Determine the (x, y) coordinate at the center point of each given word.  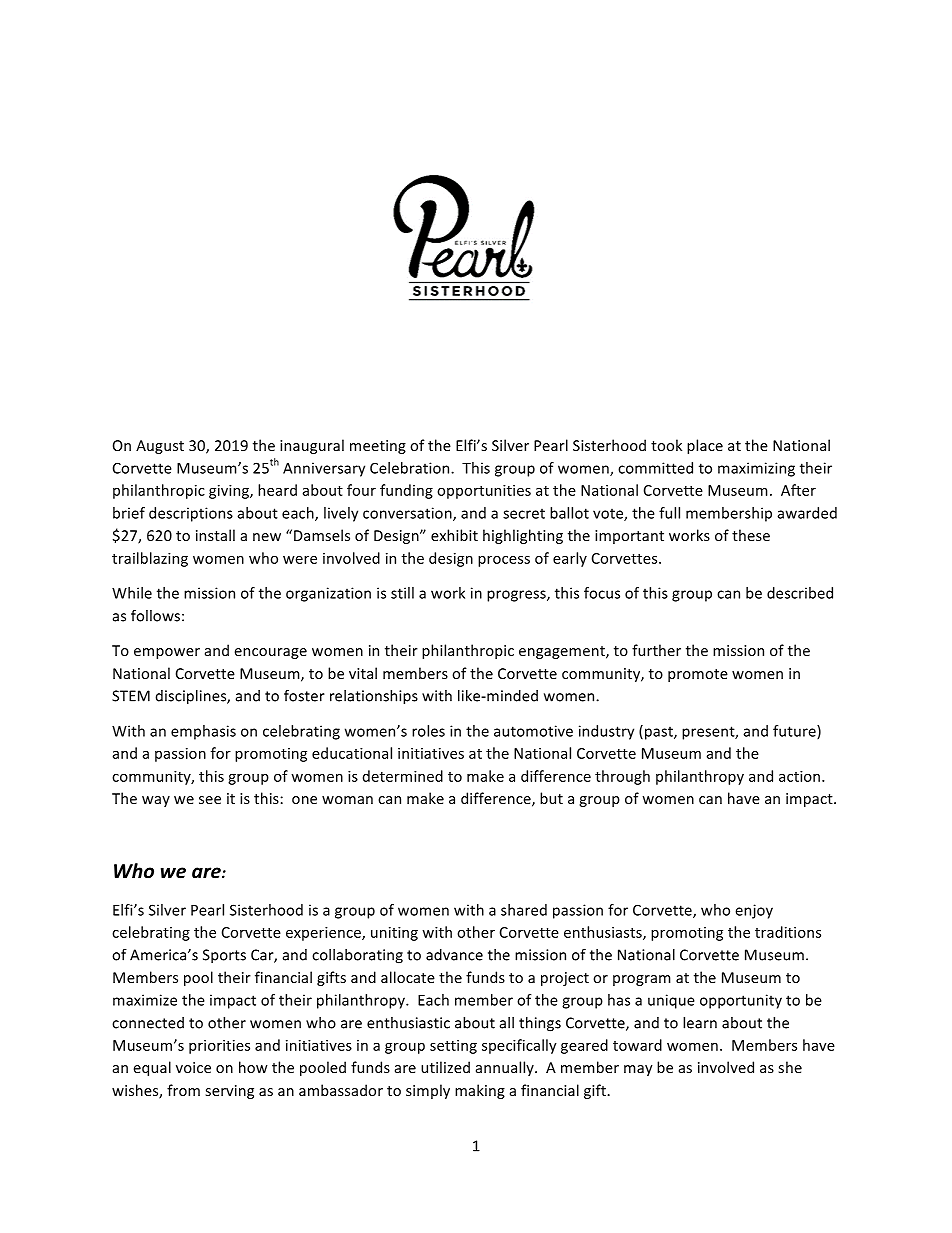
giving (230, 492)
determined (403, 776)
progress (517, 596)
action (799, 776)
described (800, 593)
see (210, 800)
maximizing (756, 469)
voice (193, 1067)
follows (155, 615)
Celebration (411, 468)
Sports (224, 956)
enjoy (754, 911)
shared (524, 910)
